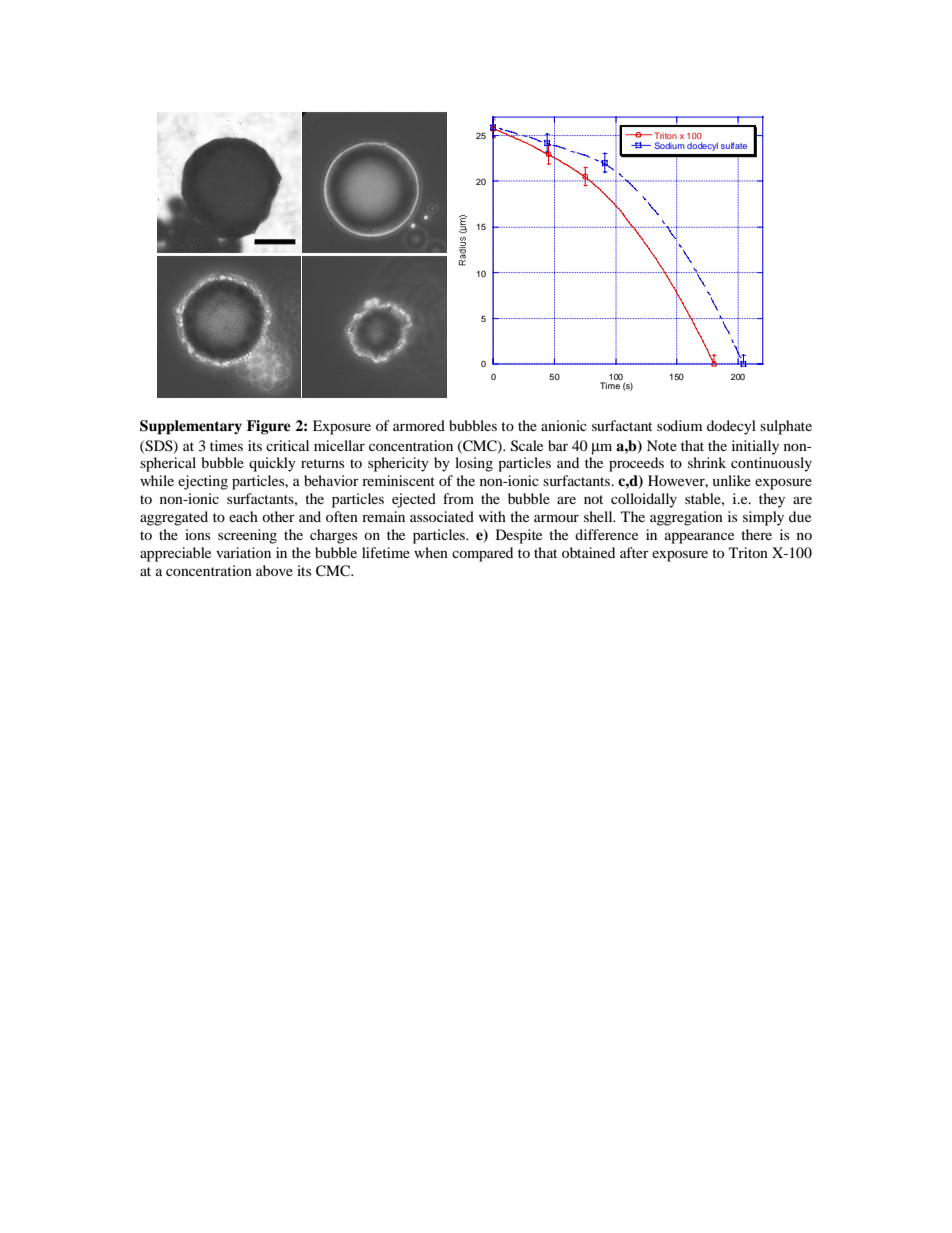 The image size is (952, 1233). I want to click on variation, so click(243, 552).
